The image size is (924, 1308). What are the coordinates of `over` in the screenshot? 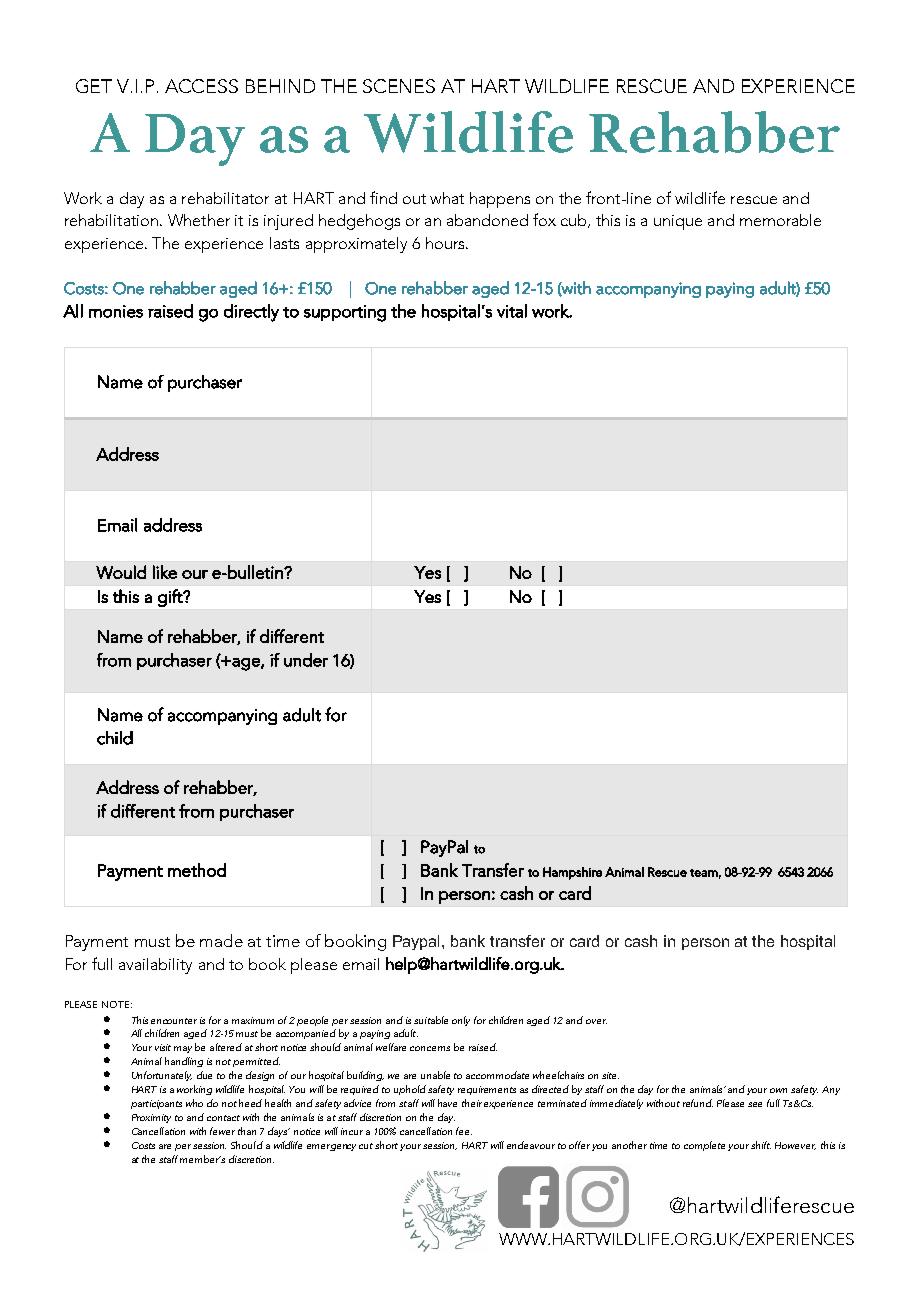 It's located at (596, 1021).
